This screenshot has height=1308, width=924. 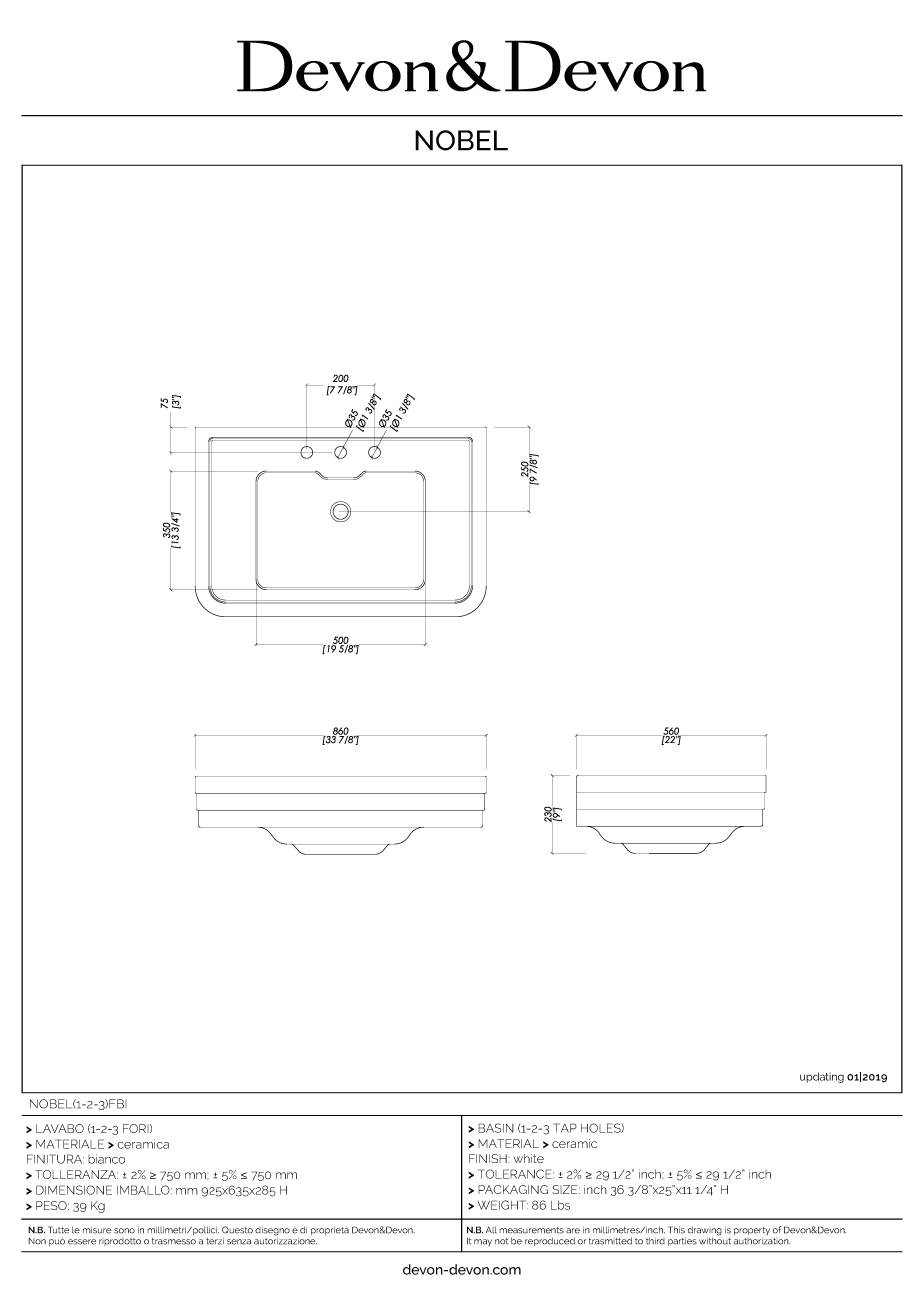 What do you see at coordinates (560, 1205) in the screenshot?
I see `Lbs` at bounding box center [560, 1205].
